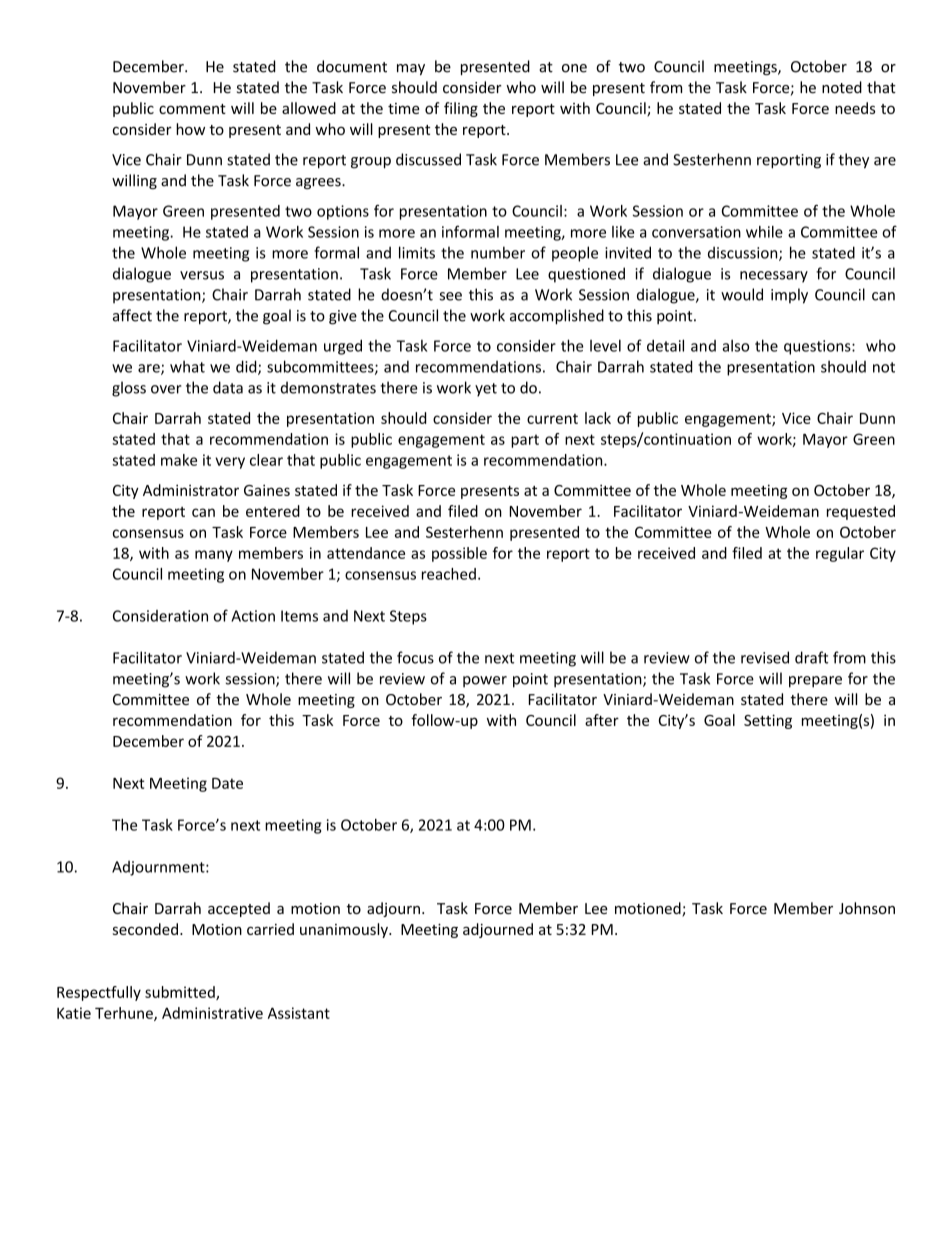  I want to click on submitted, so click(181, 993).
